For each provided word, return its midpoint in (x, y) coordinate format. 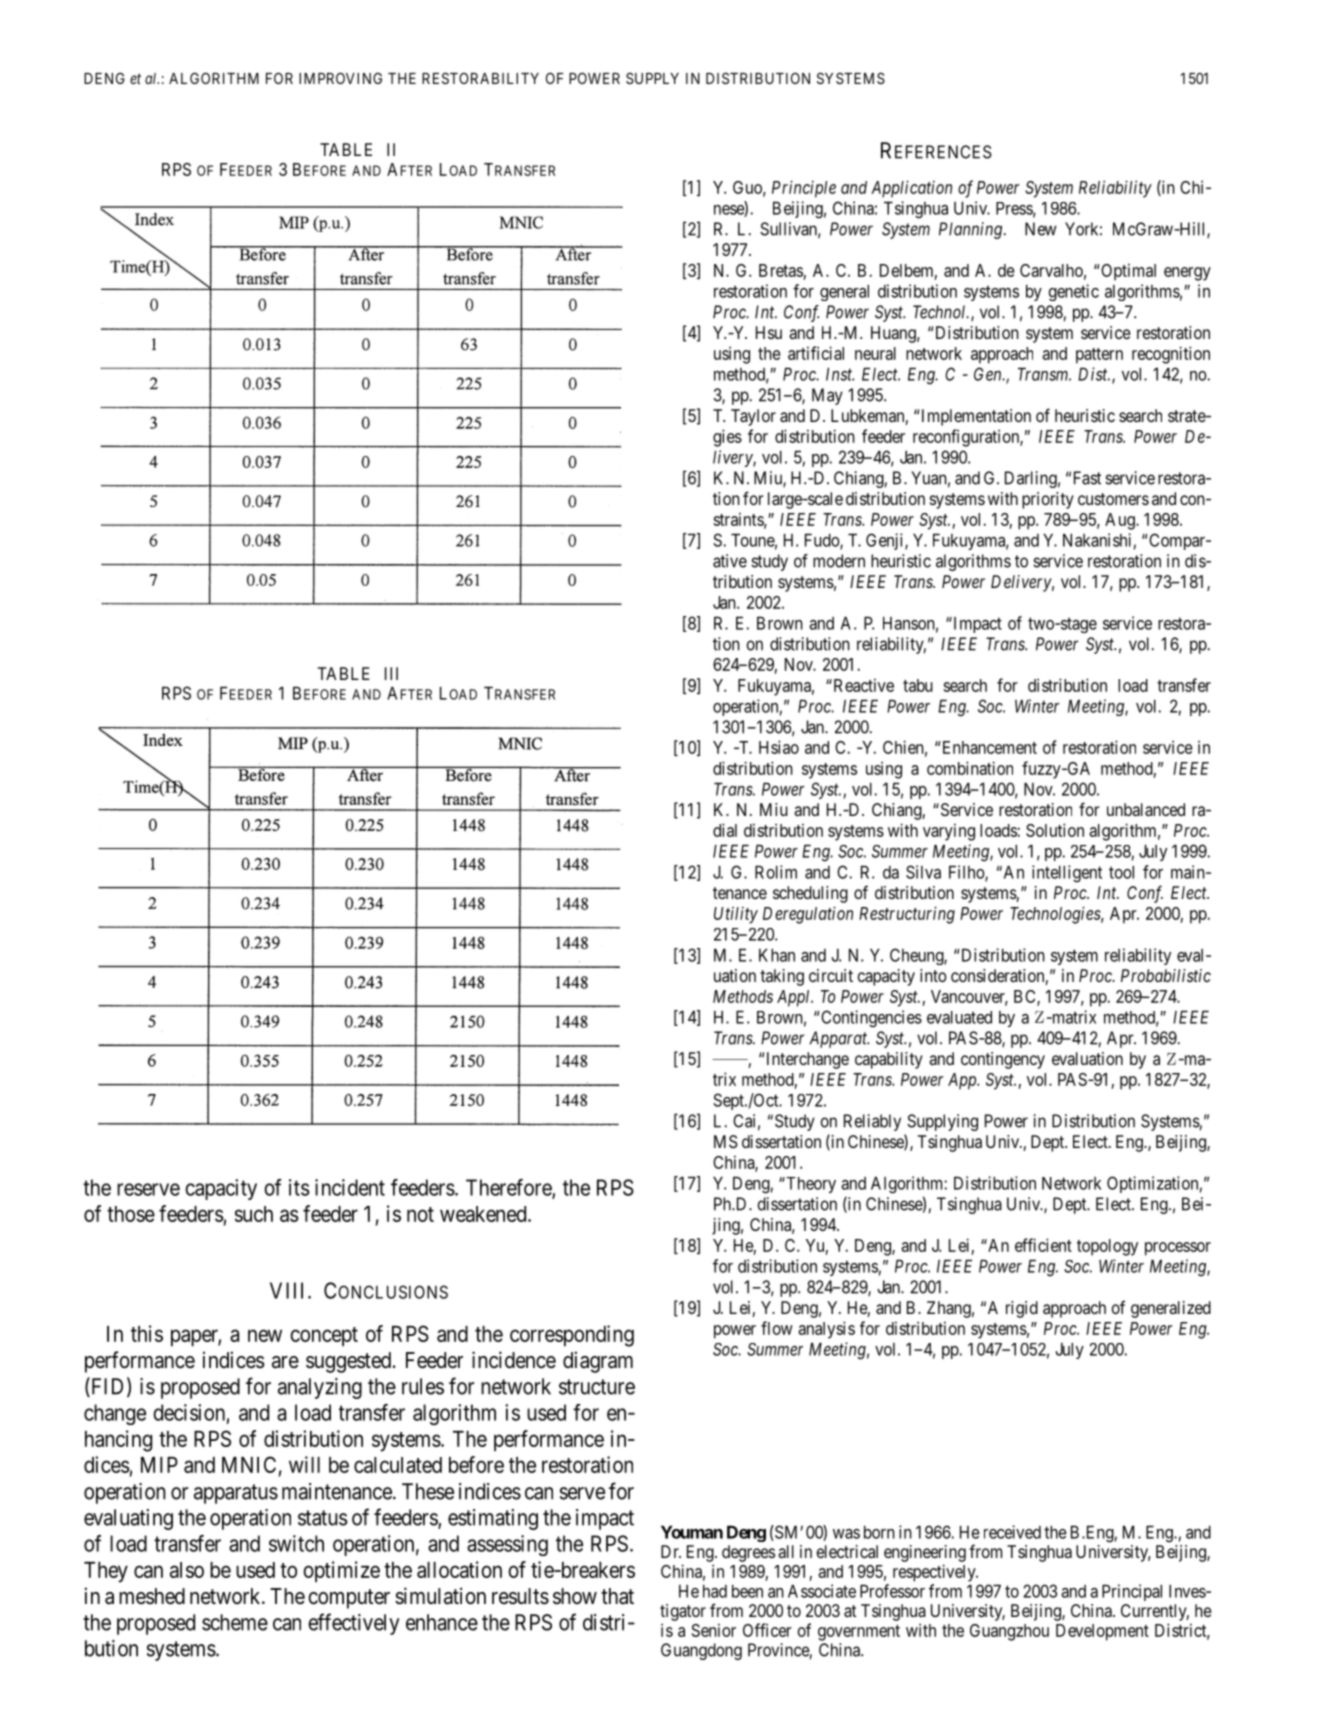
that (617, 1596)
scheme (235, 1622)
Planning (970, 230)
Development (1102, 1632)
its (299, 1187)
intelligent (1067, 874)
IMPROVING (340, 78)
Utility (736, 915)
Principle (804, 189)
